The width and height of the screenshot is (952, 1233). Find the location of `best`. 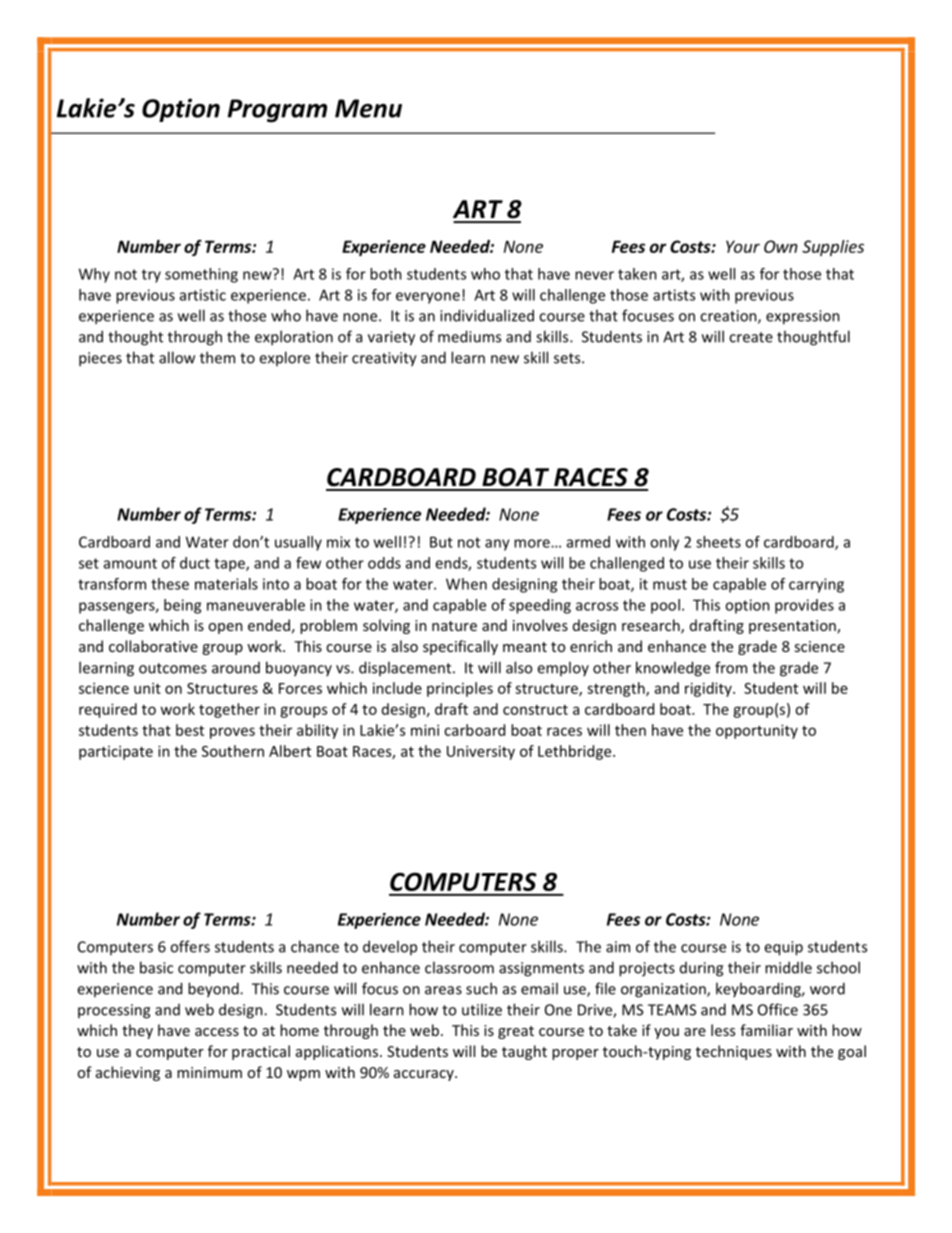

best is located at coordinates (190, 730).
